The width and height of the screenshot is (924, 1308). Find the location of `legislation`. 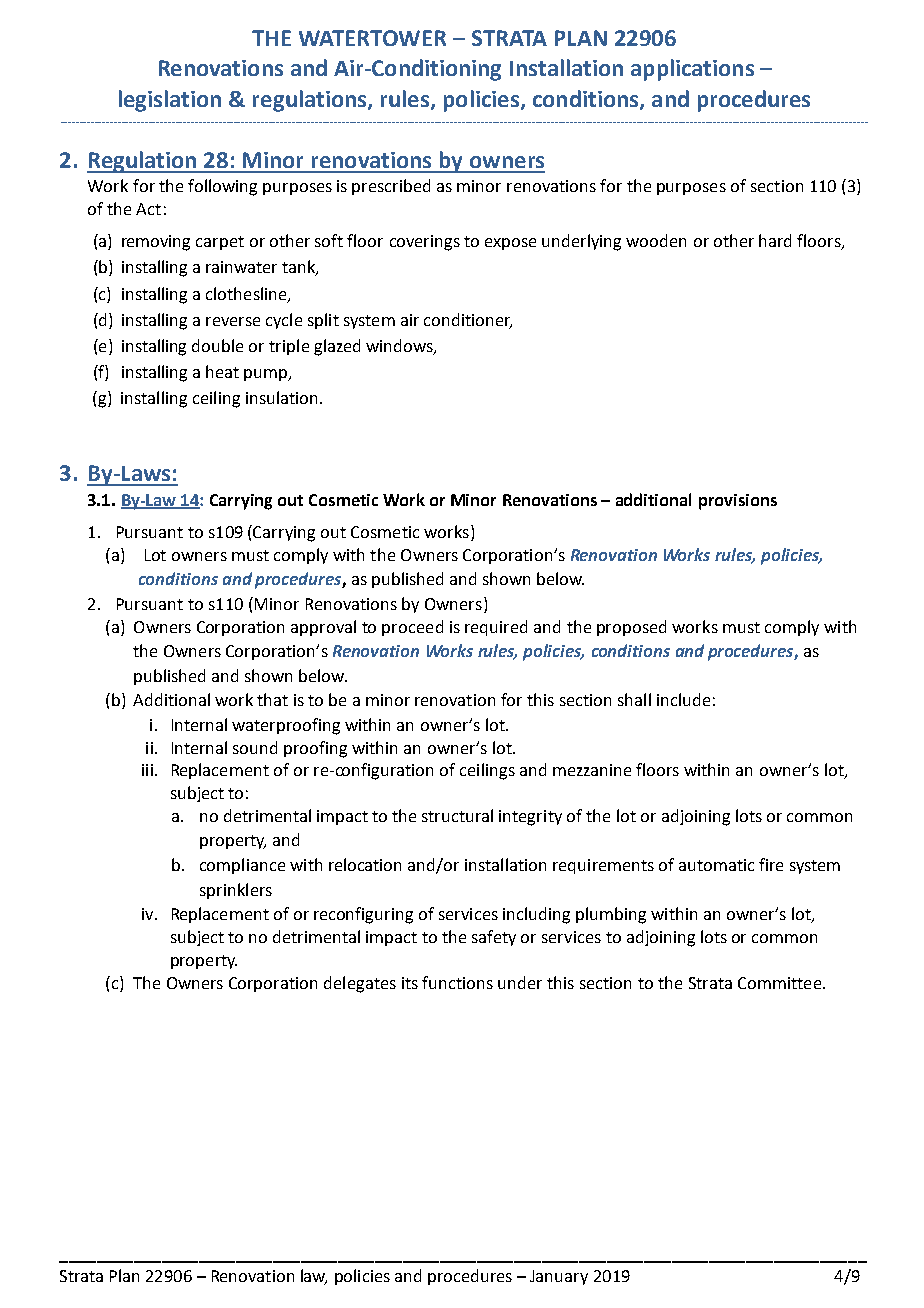

legislation is located at coordinates (170, 101).
